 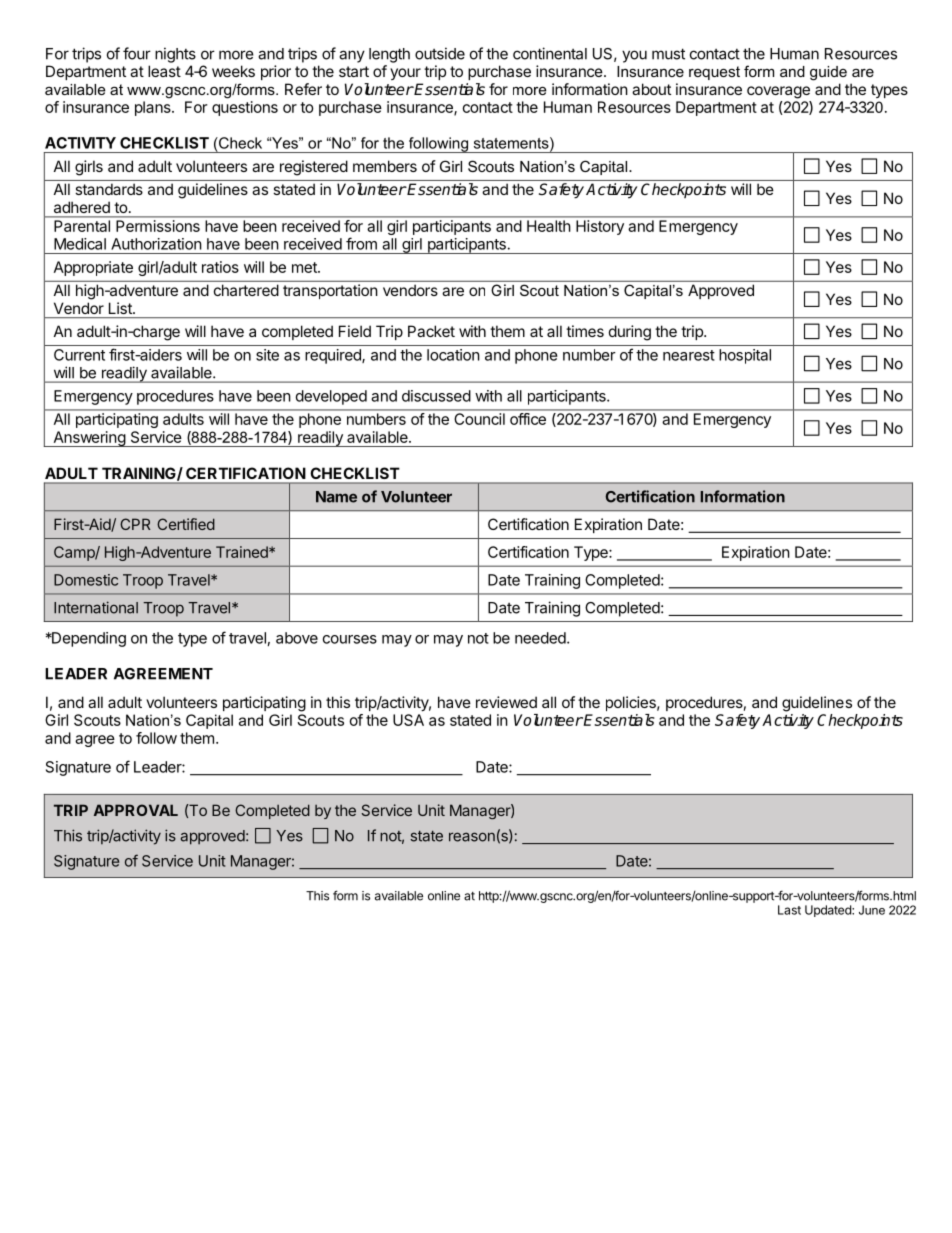 What do you see at coordinates (440, 53) in the document?
I see `outside` at bounding box center [440, 53].
